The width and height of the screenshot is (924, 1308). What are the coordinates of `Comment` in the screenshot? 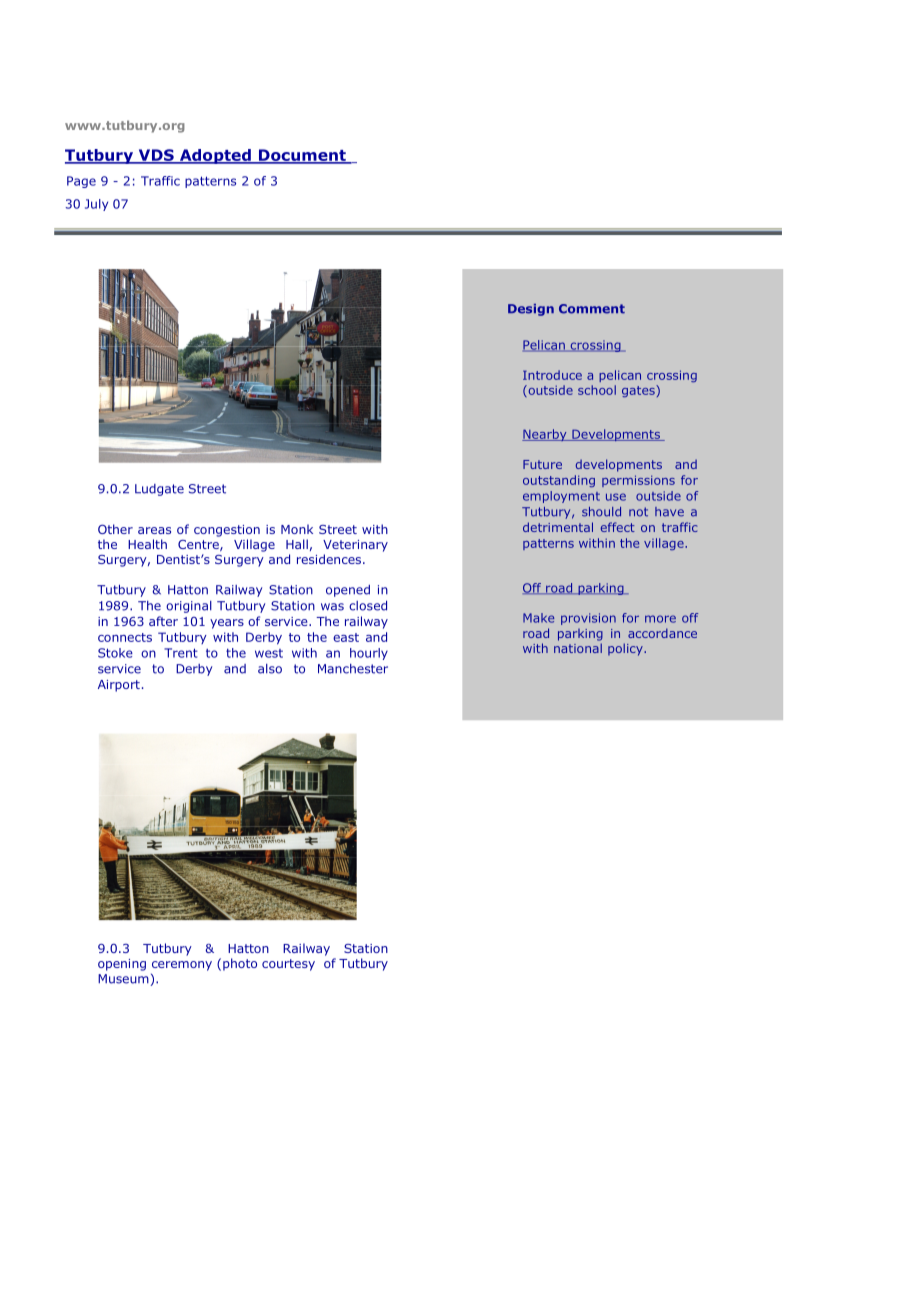 It's located at (592, 309).
